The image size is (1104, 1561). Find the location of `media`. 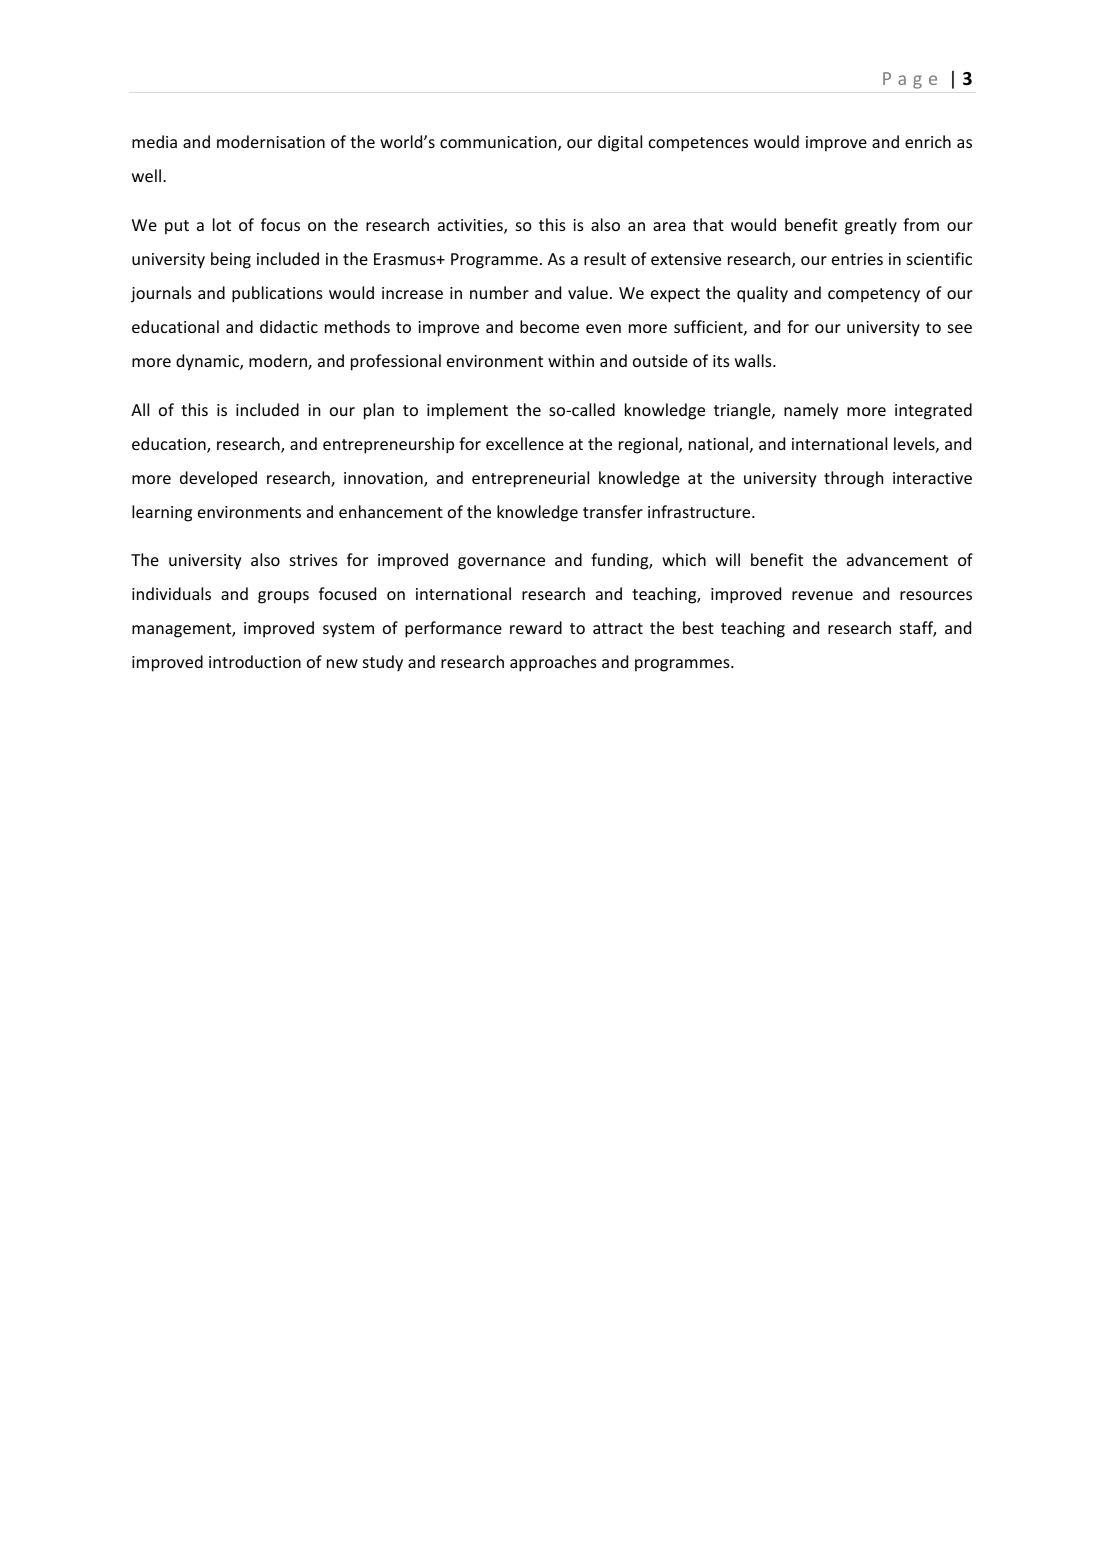

media is located at coordinates (154, 141).
